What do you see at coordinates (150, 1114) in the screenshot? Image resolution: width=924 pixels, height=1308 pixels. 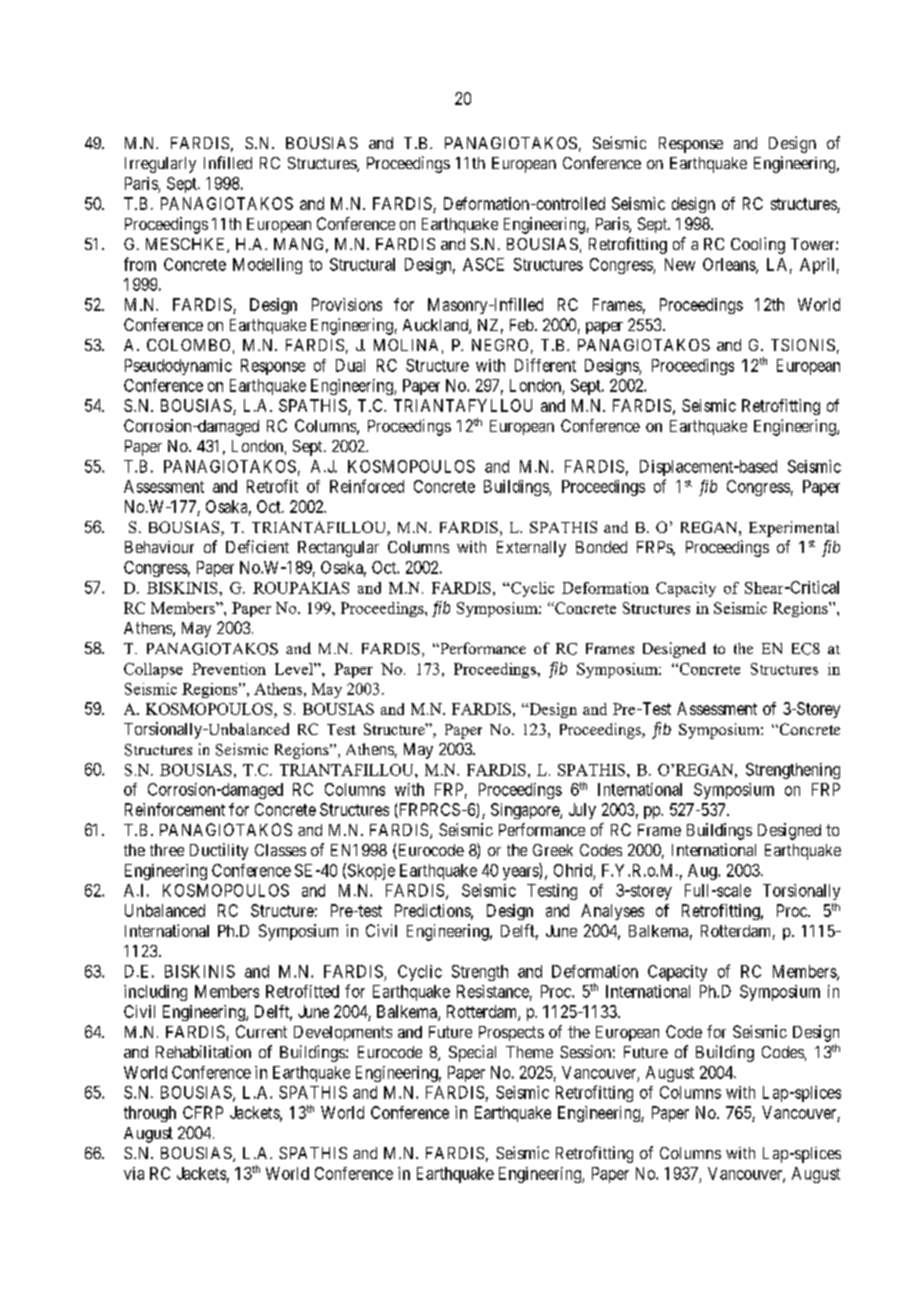 I see `through` at bounding box center [150, 1114].
